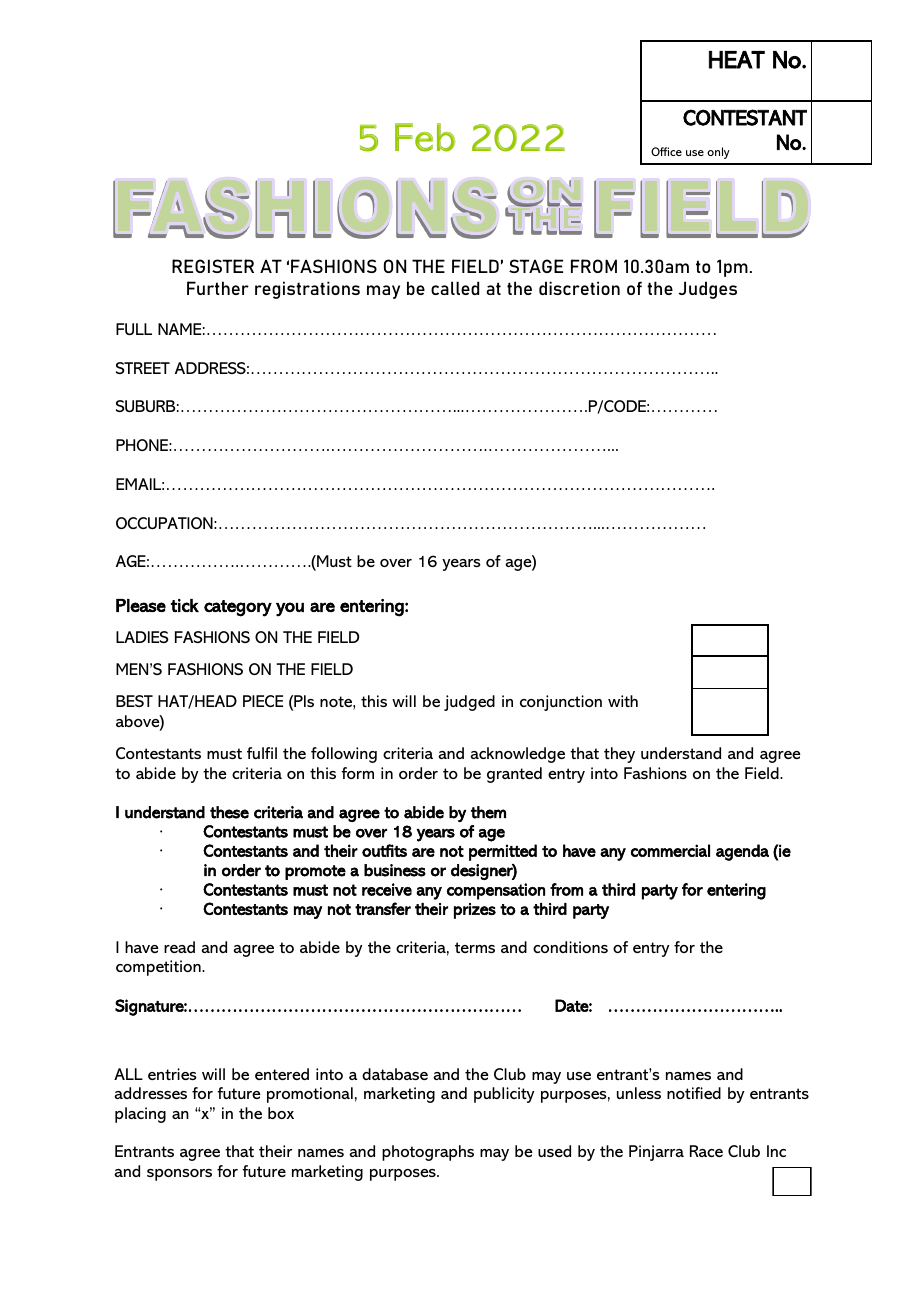 The width and height of the screenshot is (924, 1308). Describe the element at coordinates (455, 288) in the screenshot. I see `called` at that location.
